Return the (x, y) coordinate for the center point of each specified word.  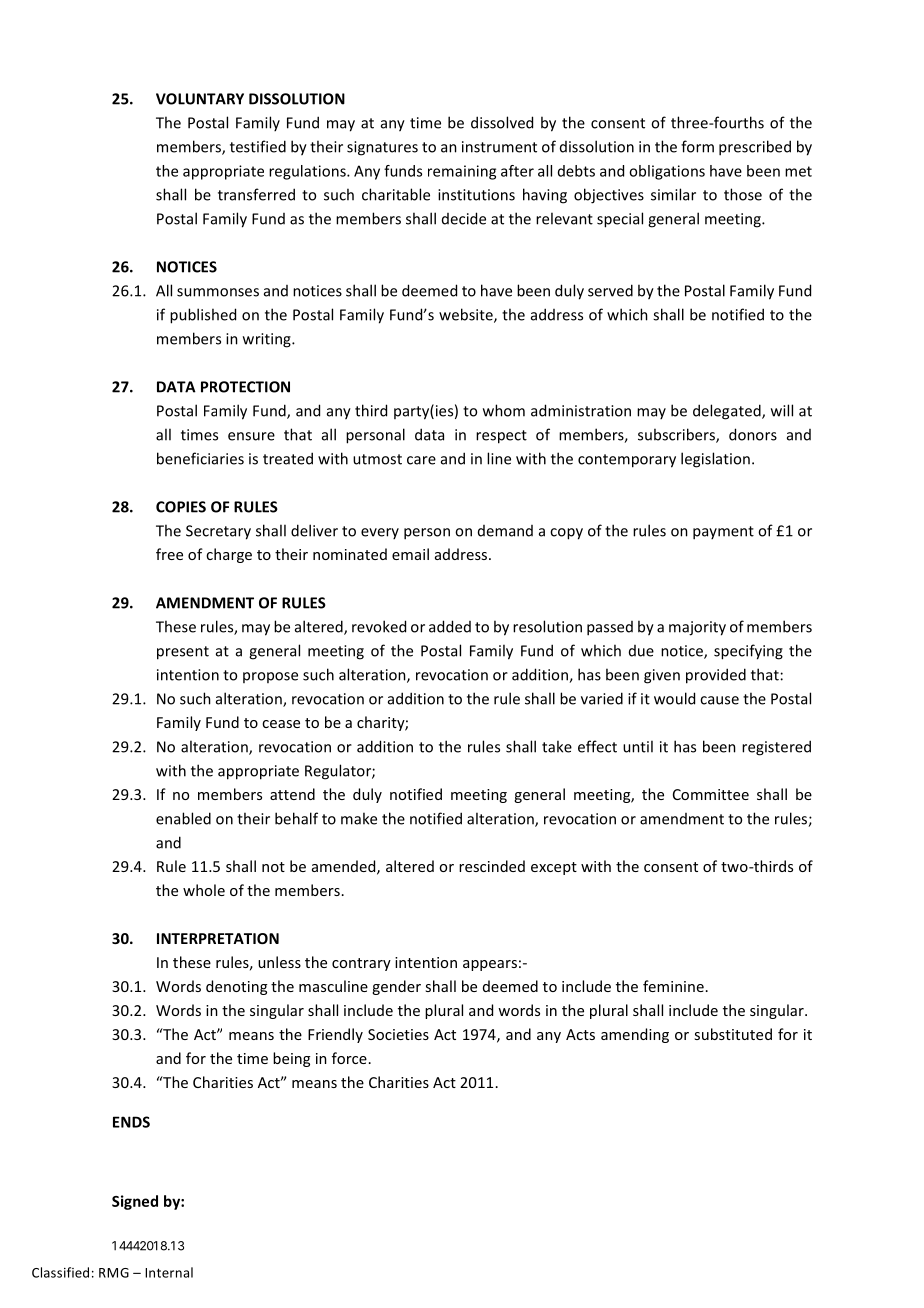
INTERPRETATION (218, 938)
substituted (733, 1034)
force (349, 1058)
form (697, 146)
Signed (135, 1202)
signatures (382, 148)
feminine (673, 986)
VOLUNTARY (200, 99)
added (450, 626)
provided (716, 676)
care (421, 460)
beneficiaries (200, 458)
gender (396, 987)
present (183, 653)
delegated (728, 412)
